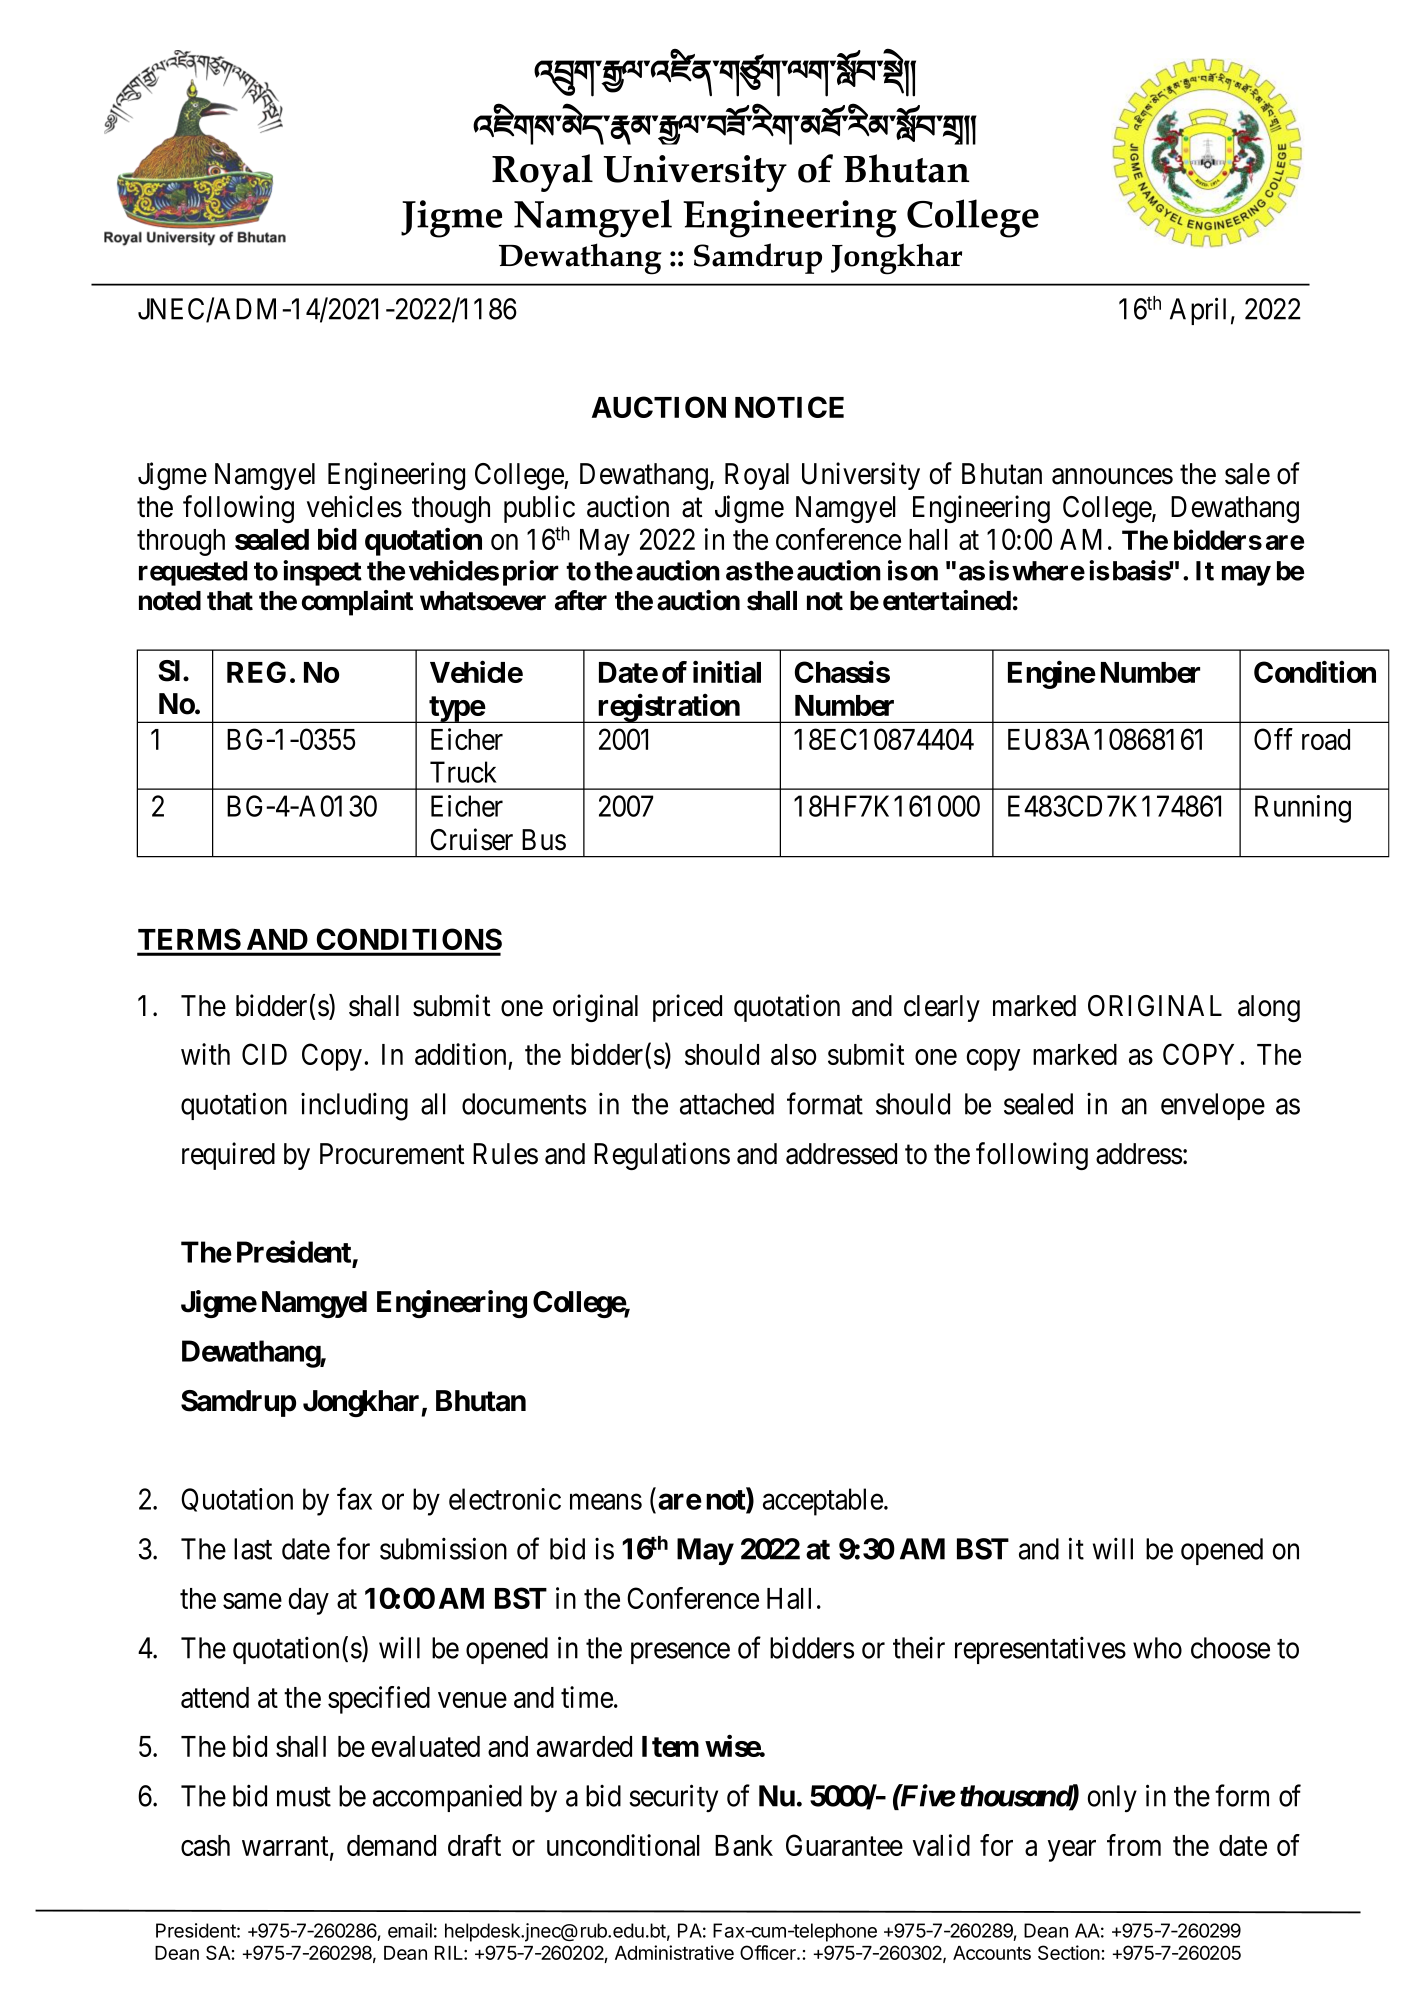  I want to click on Officer, so click(769, 1952).
